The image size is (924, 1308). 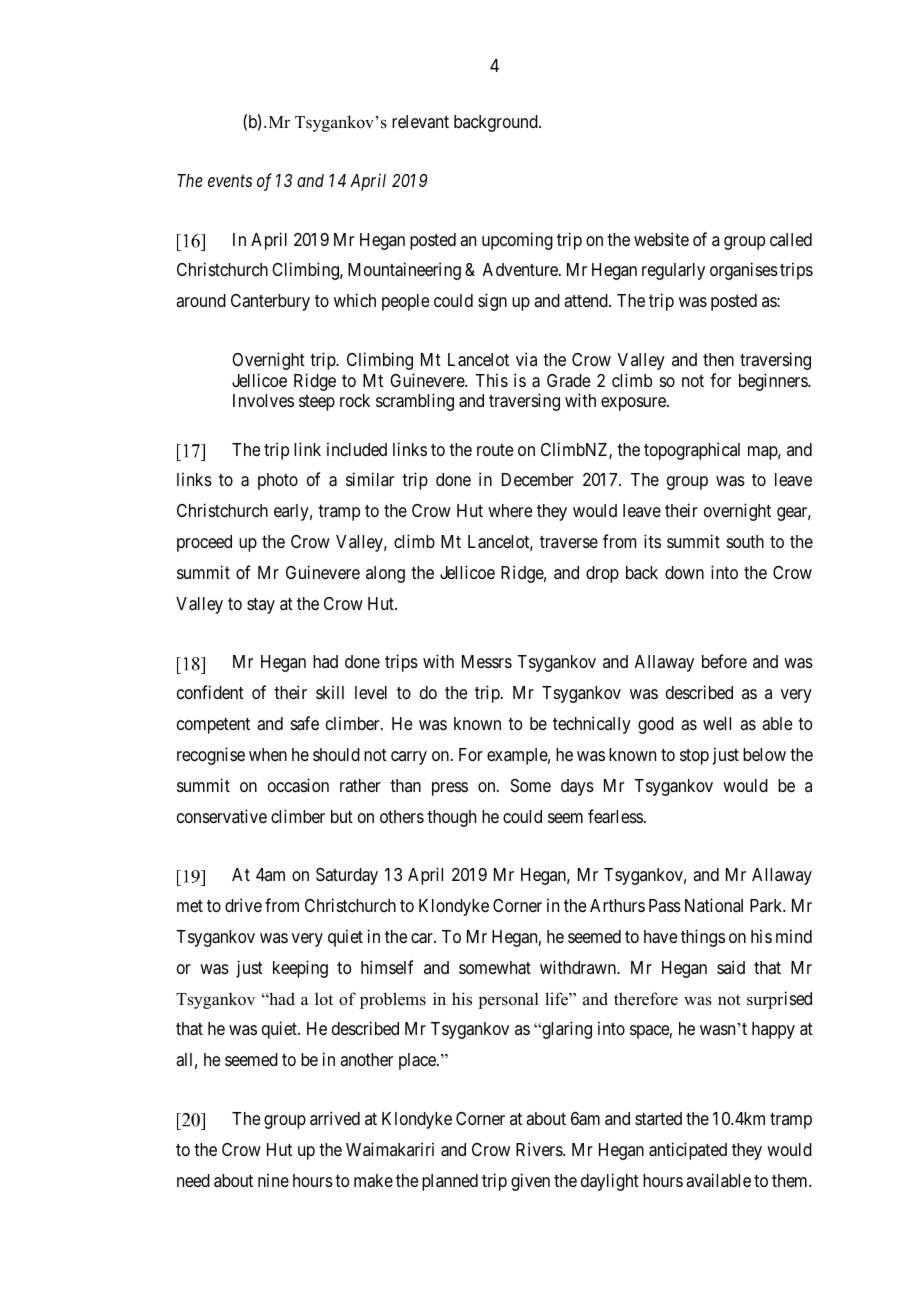 What do you see at coordinates (420, 121) in the page?
I see `relevant` at bounding box center [420, 121].
